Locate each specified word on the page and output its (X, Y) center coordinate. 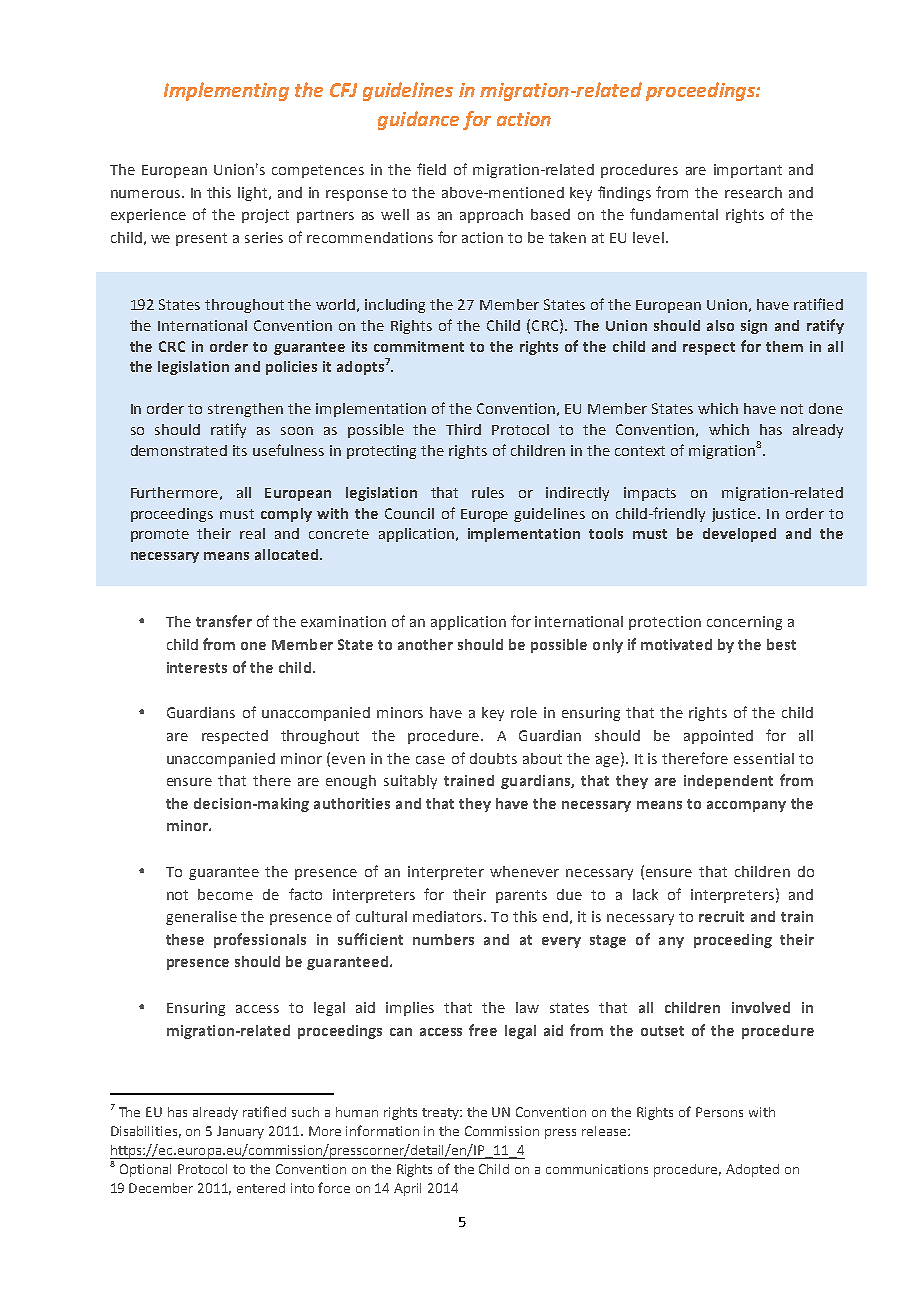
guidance (418, 120)
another (425, 644)
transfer (224, 621)
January (240, 1132)
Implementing (226, 91)
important (748, 171)
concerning (744, 623)
